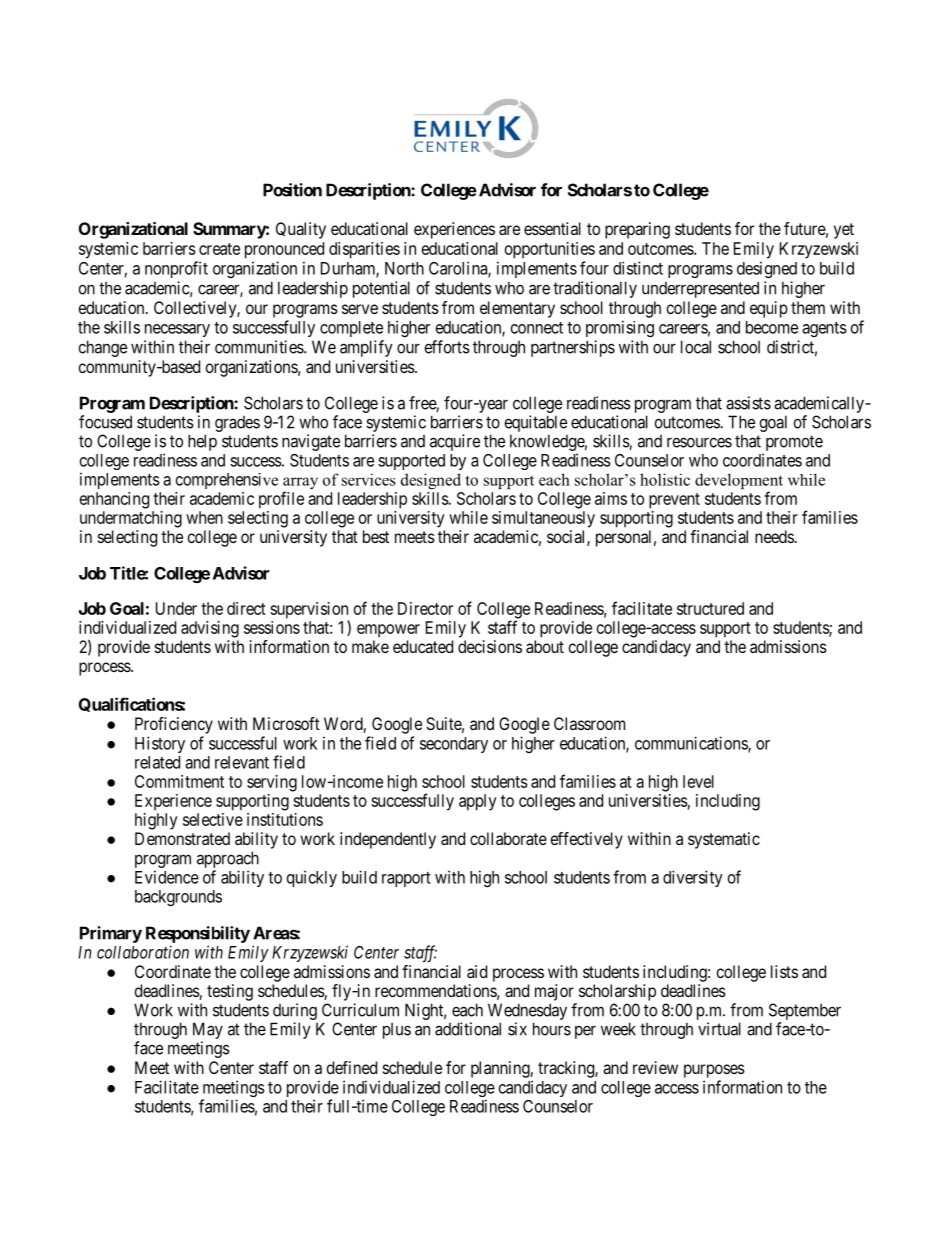 The height and width of the screenshot is (1233, 952). Describe the element at coordinates (219, 249) in the screenshot. I see `create` at that location.
